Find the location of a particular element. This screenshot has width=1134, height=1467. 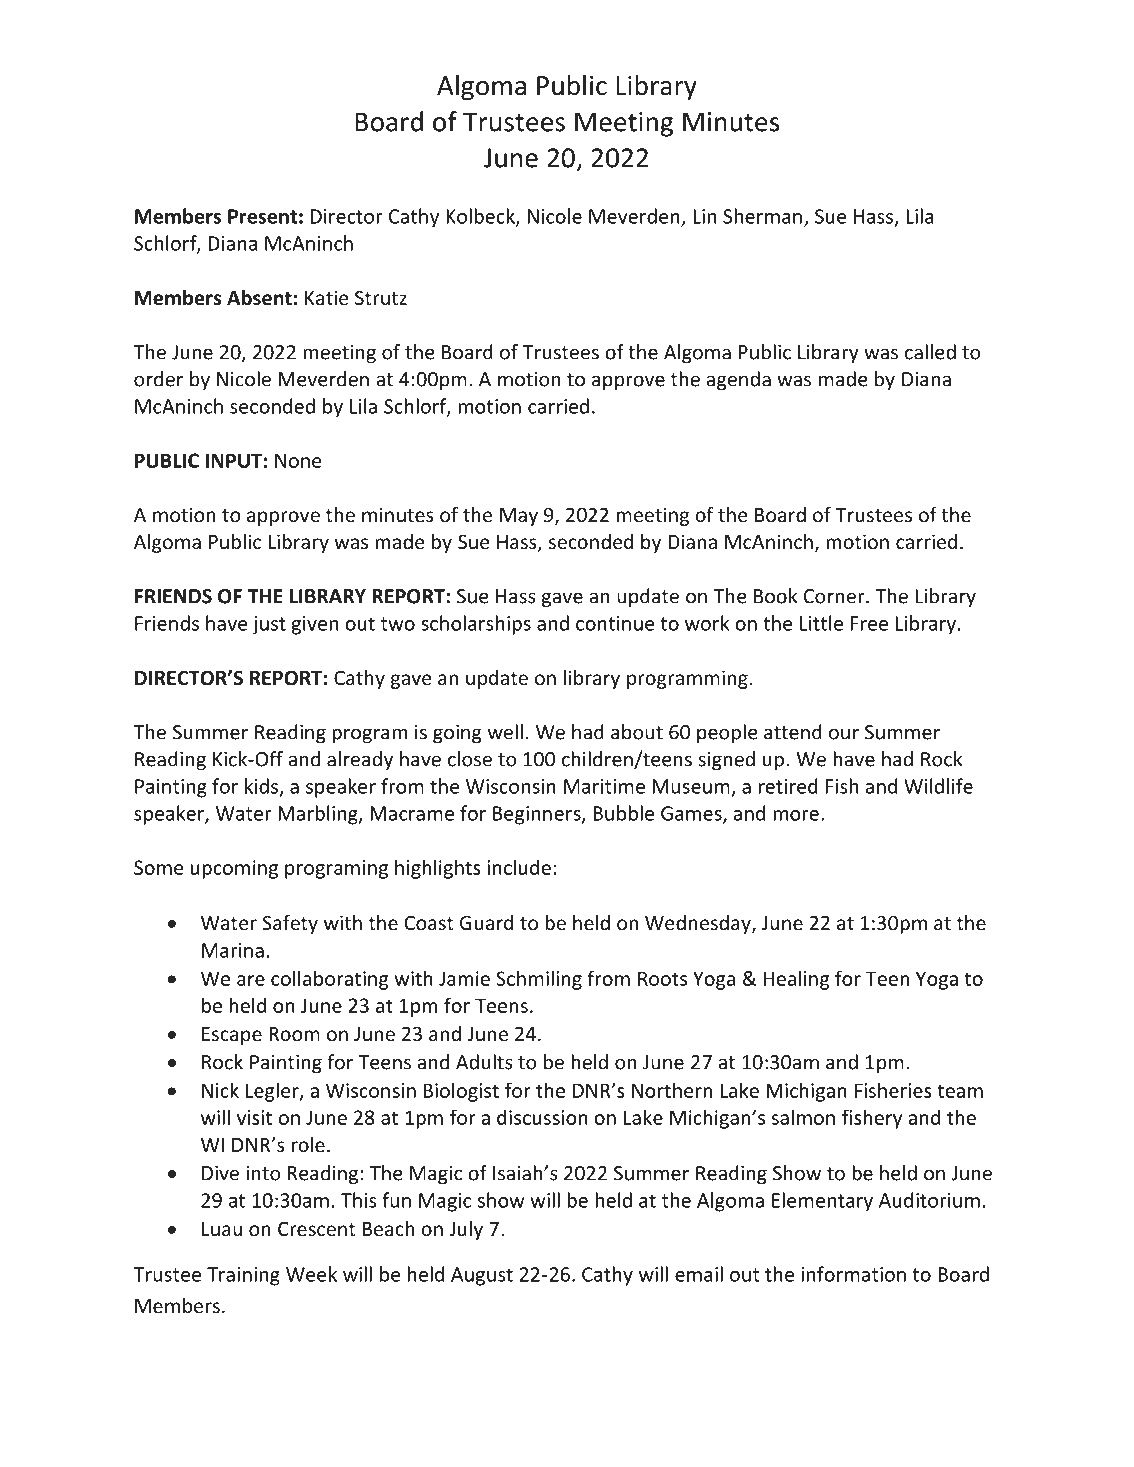

kids is located at coordinates (263, 787).
